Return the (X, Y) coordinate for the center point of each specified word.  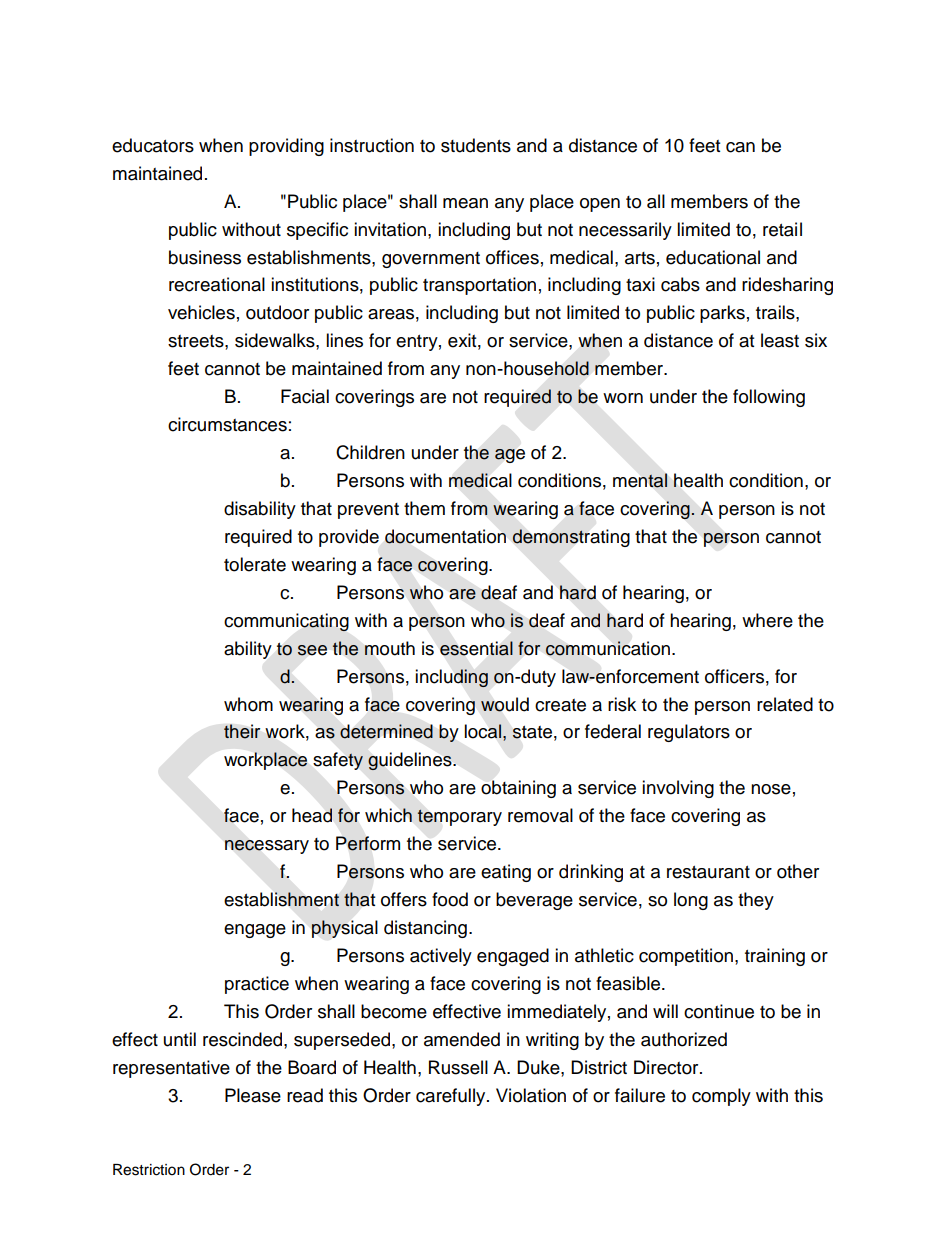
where (767, 620)
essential (476, 648)
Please (253, 1095)
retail (782, 229)
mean (465, 203)
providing (286, 147)
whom (248, 704)
